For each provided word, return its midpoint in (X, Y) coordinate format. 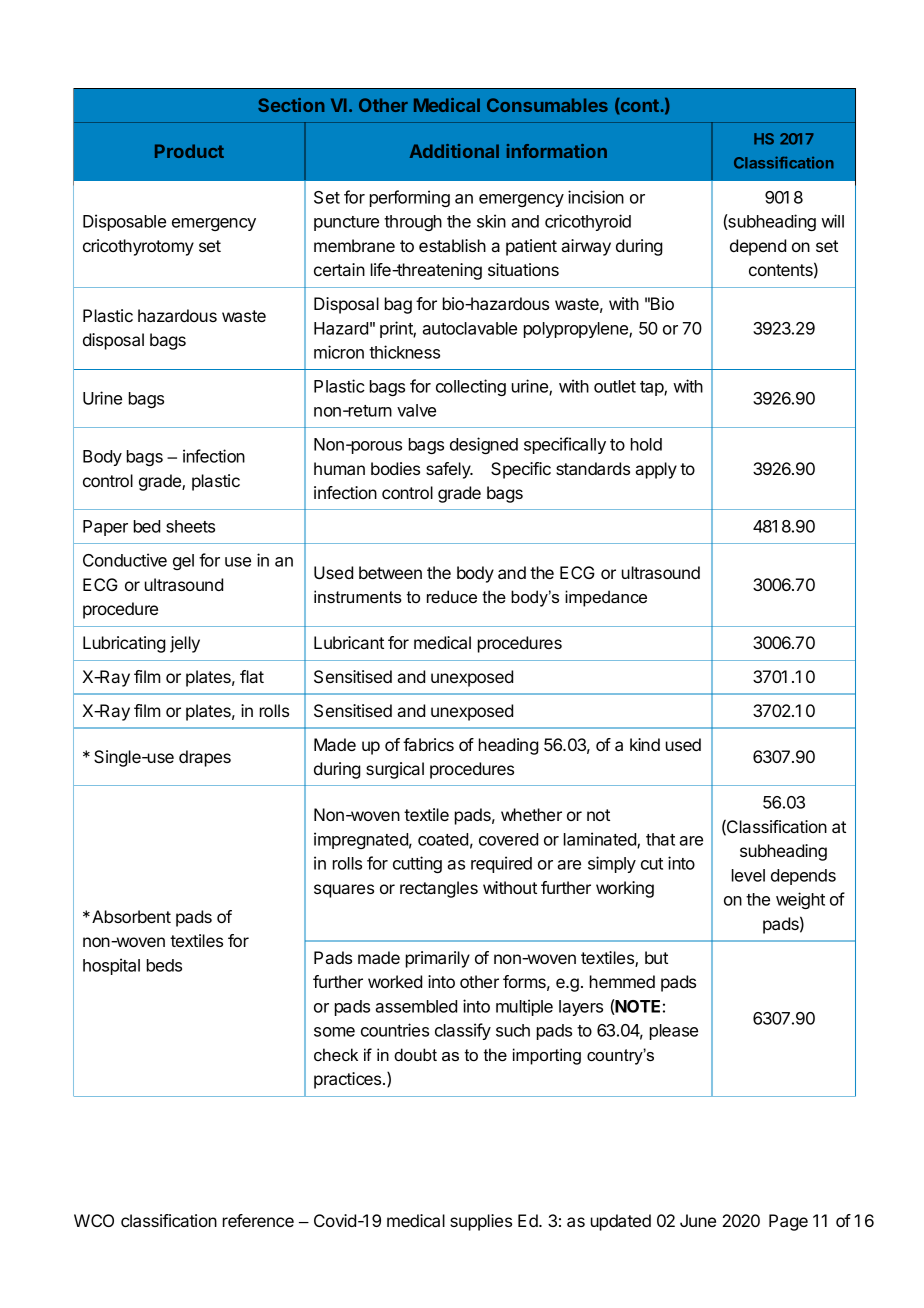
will (832, 221)
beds (164, 965)
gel (183, 562)
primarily (438, 959)
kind (645, 744)
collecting (471, 387)
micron (339, 352)
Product (189, 151)
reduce (452, 596)
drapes (205, 758)
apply (656, 470)
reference (258, 1220)
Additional (454, 151)
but (656, 957)
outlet (615, 386)
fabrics (428, 744)
